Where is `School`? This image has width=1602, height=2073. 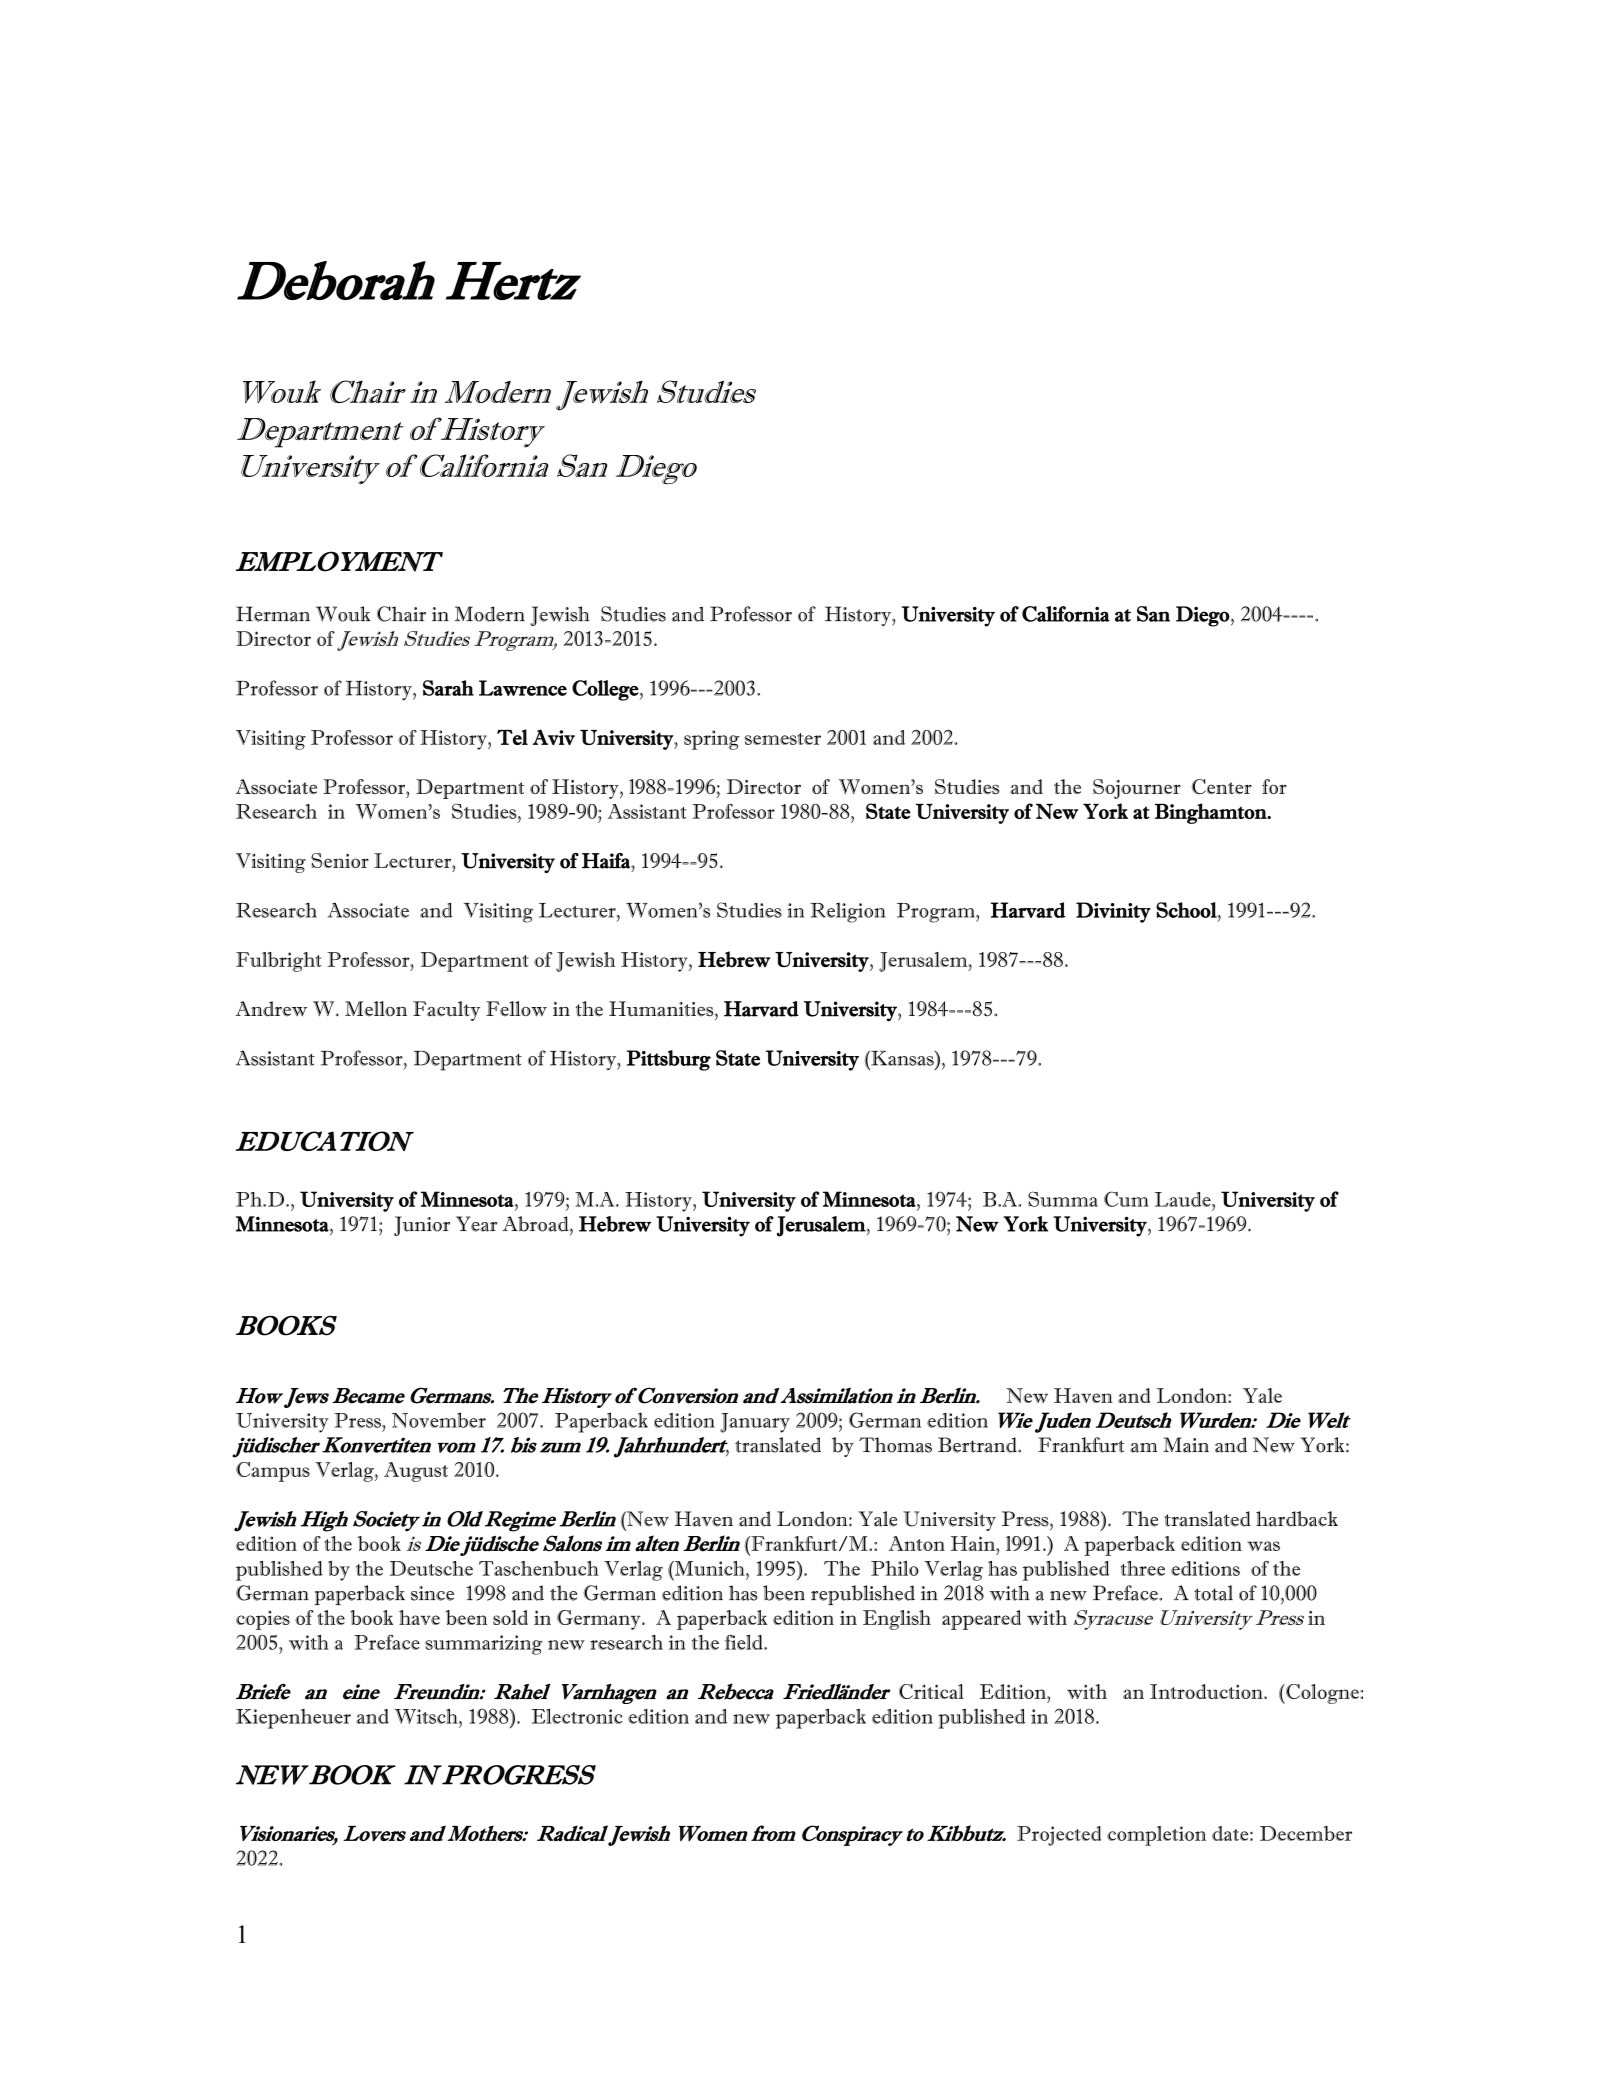 School is located at coordinates (1187, 910).
